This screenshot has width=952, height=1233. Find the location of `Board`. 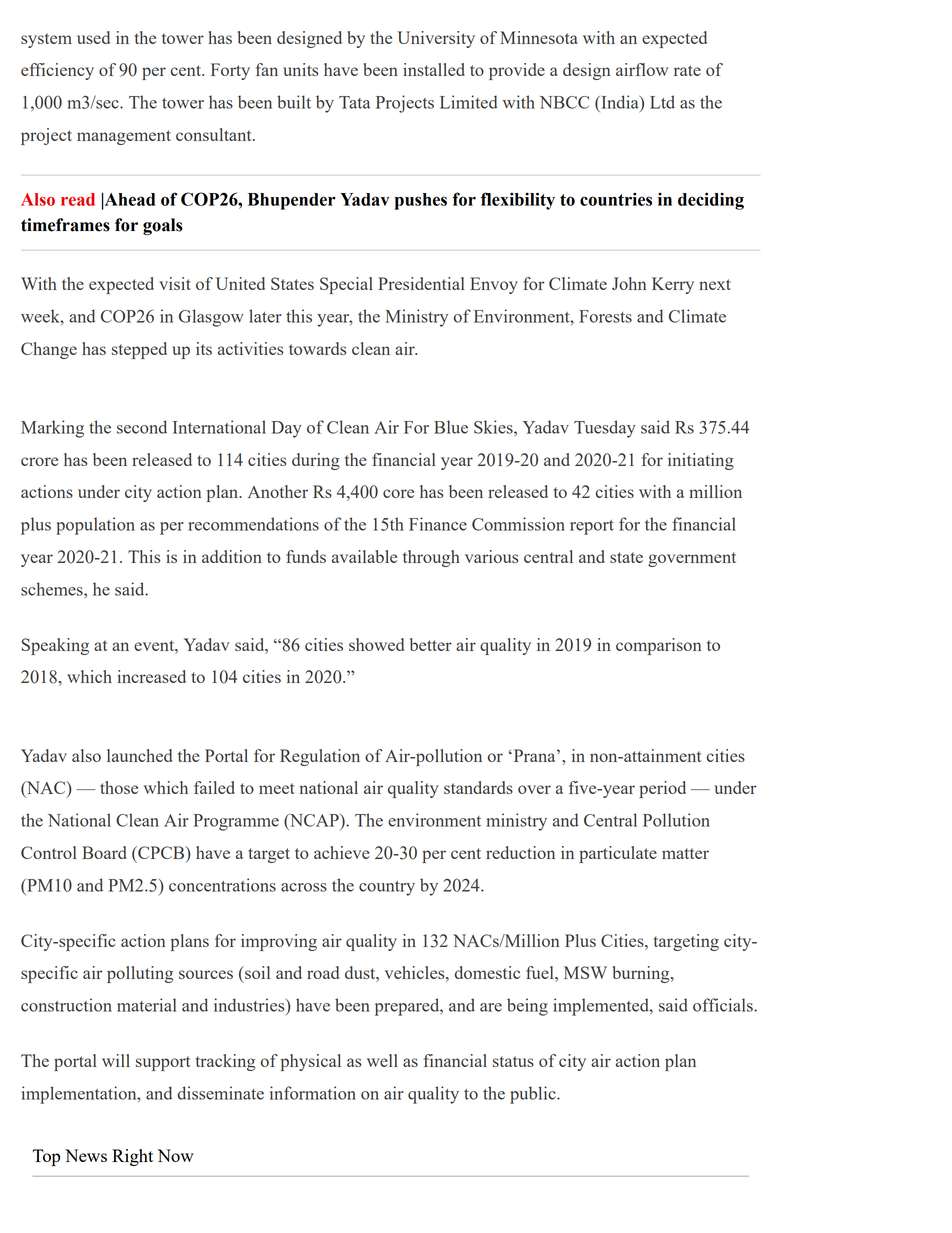

Board is located at coordinates (104, 852).
